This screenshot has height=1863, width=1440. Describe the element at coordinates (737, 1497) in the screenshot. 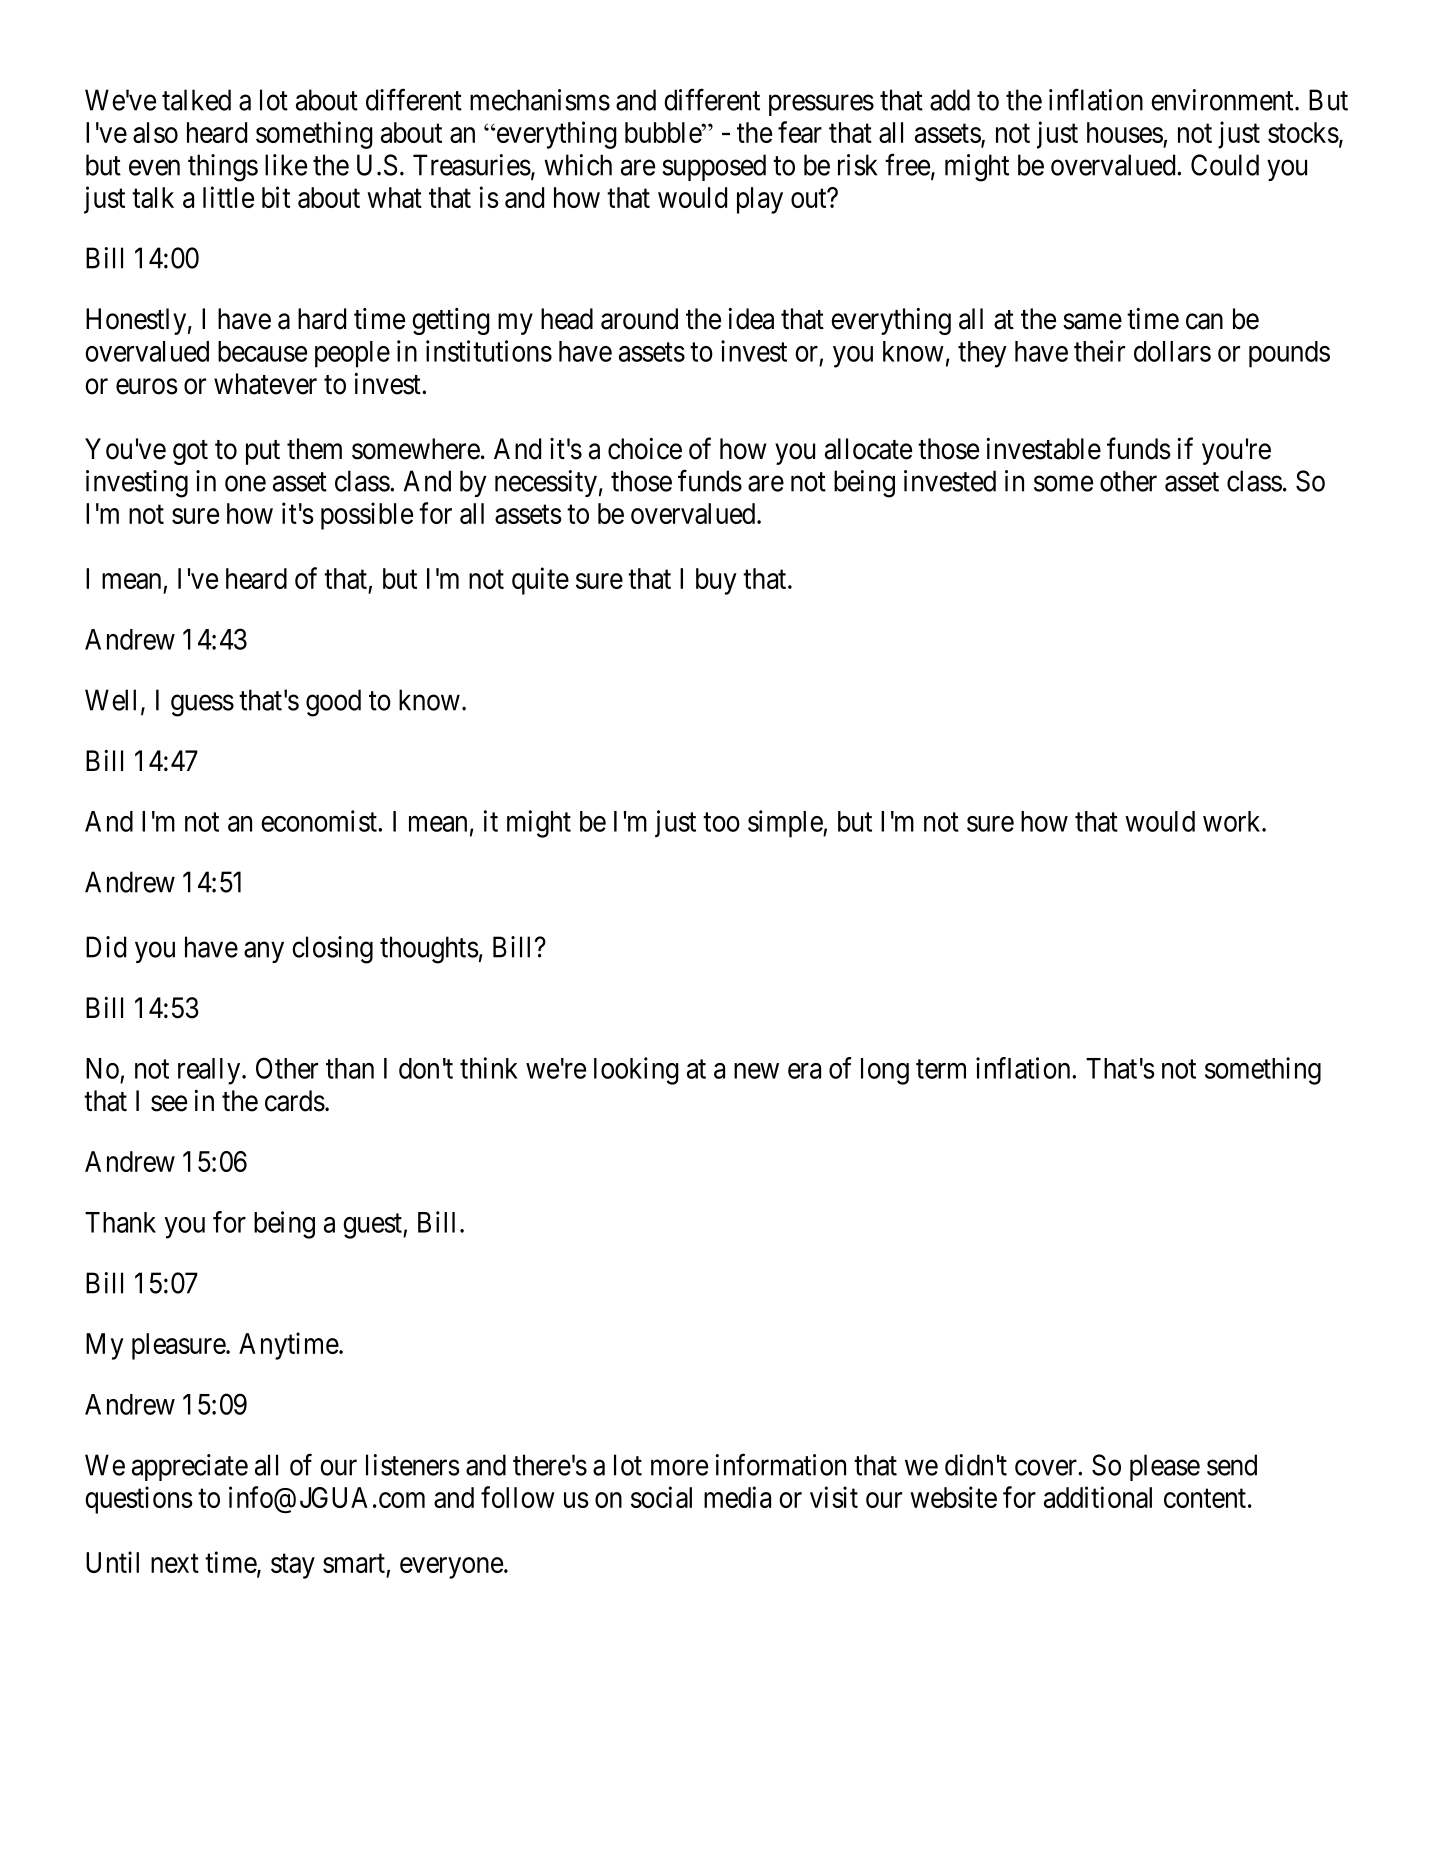

I see `media` at that location.
